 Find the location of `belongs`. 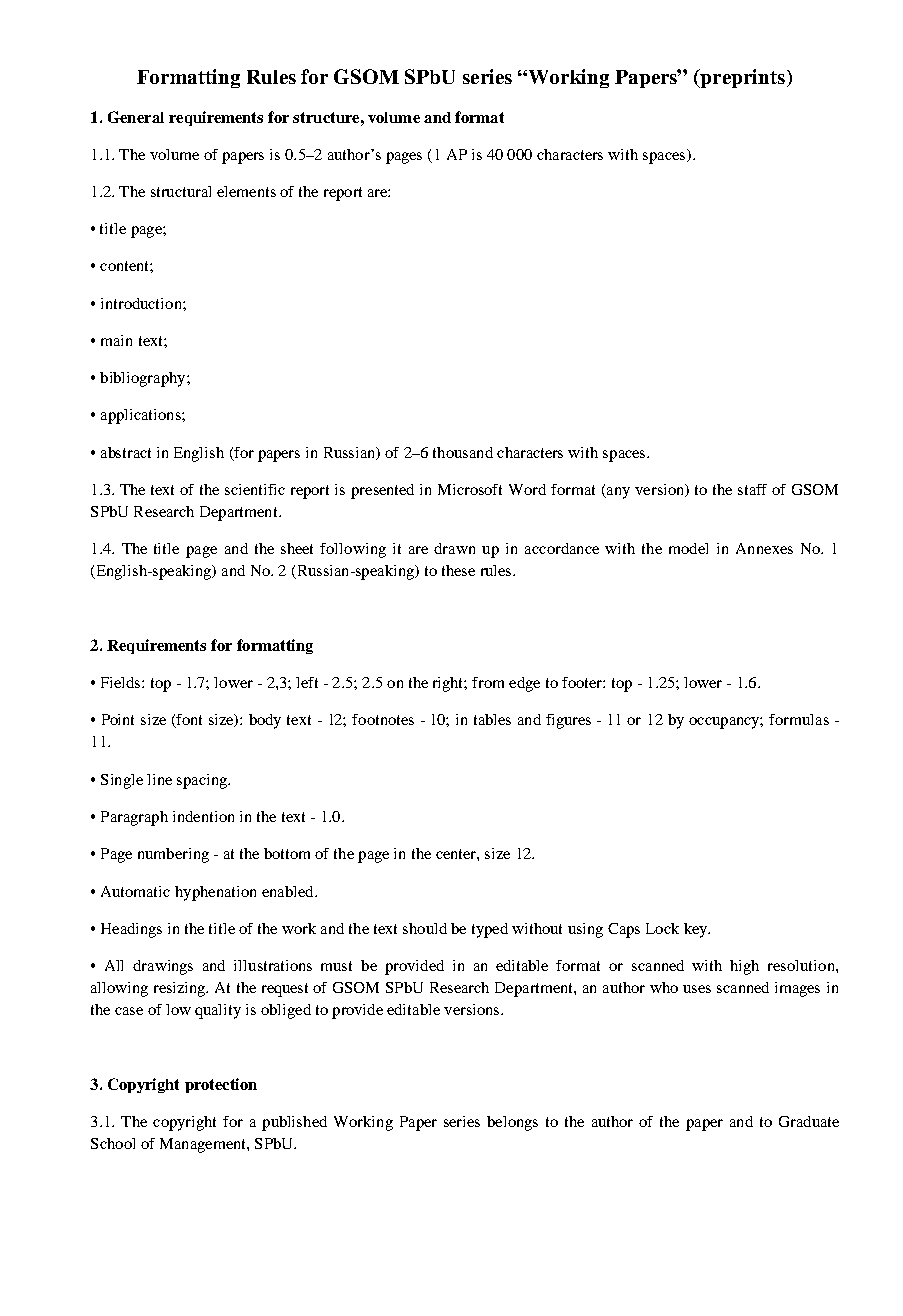

belongs is located at coordinates (512, 1123).
